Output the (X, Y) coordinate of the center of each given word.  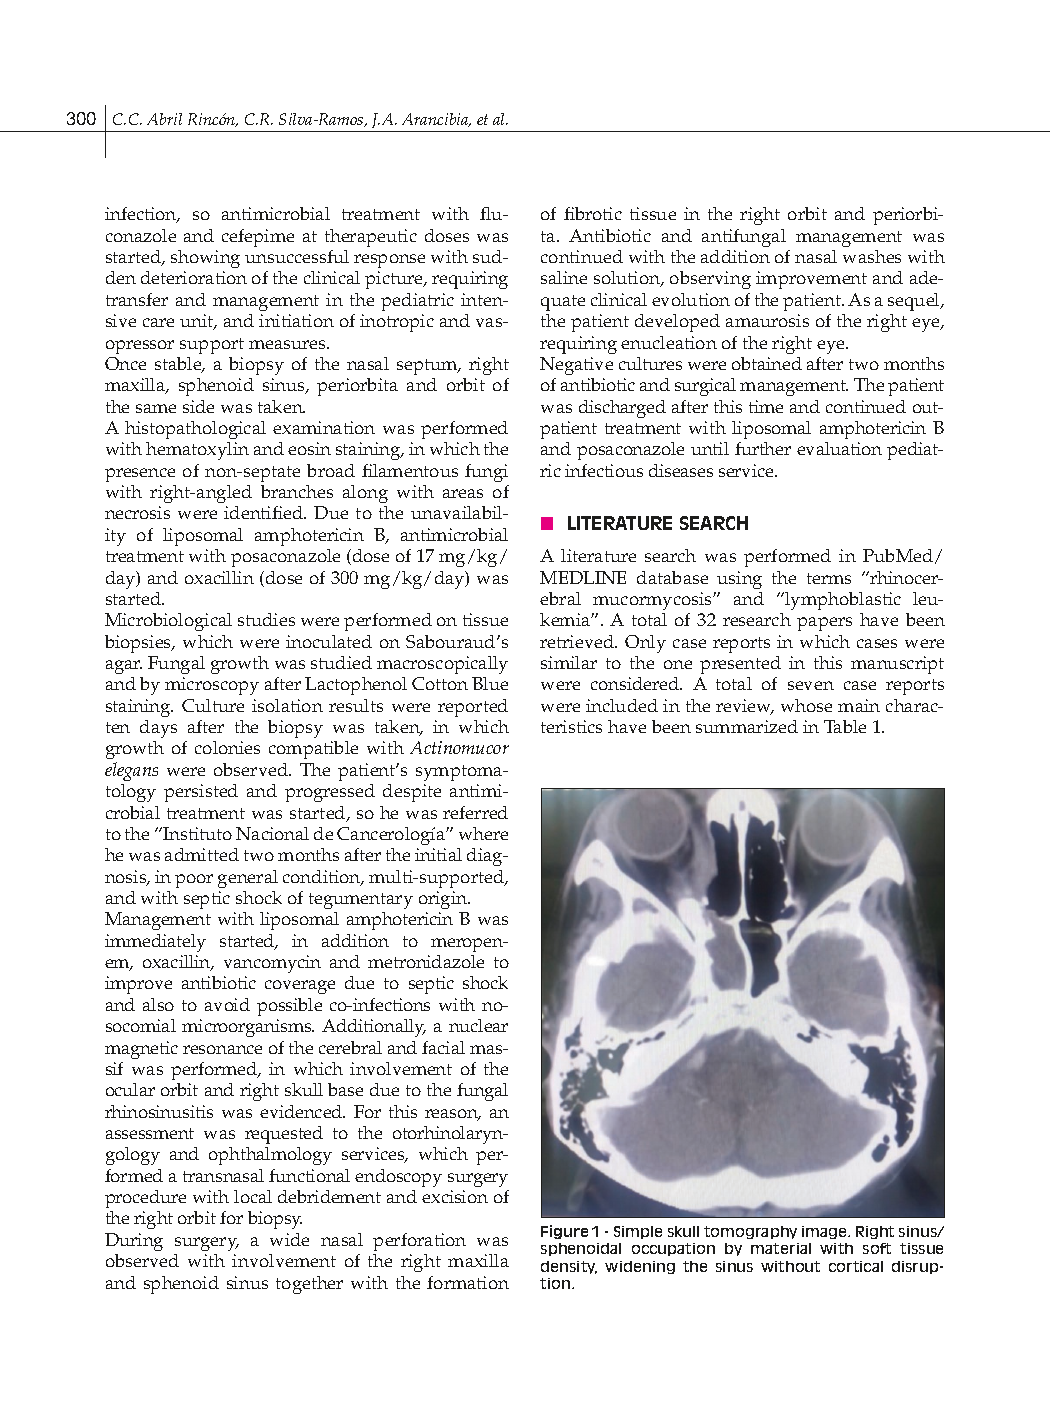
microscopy (212, 686)
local (253, 1196)
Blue (490, 683)
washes (872, 256)
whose (806, 705)
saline (564, 277)
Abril (164, 119)
